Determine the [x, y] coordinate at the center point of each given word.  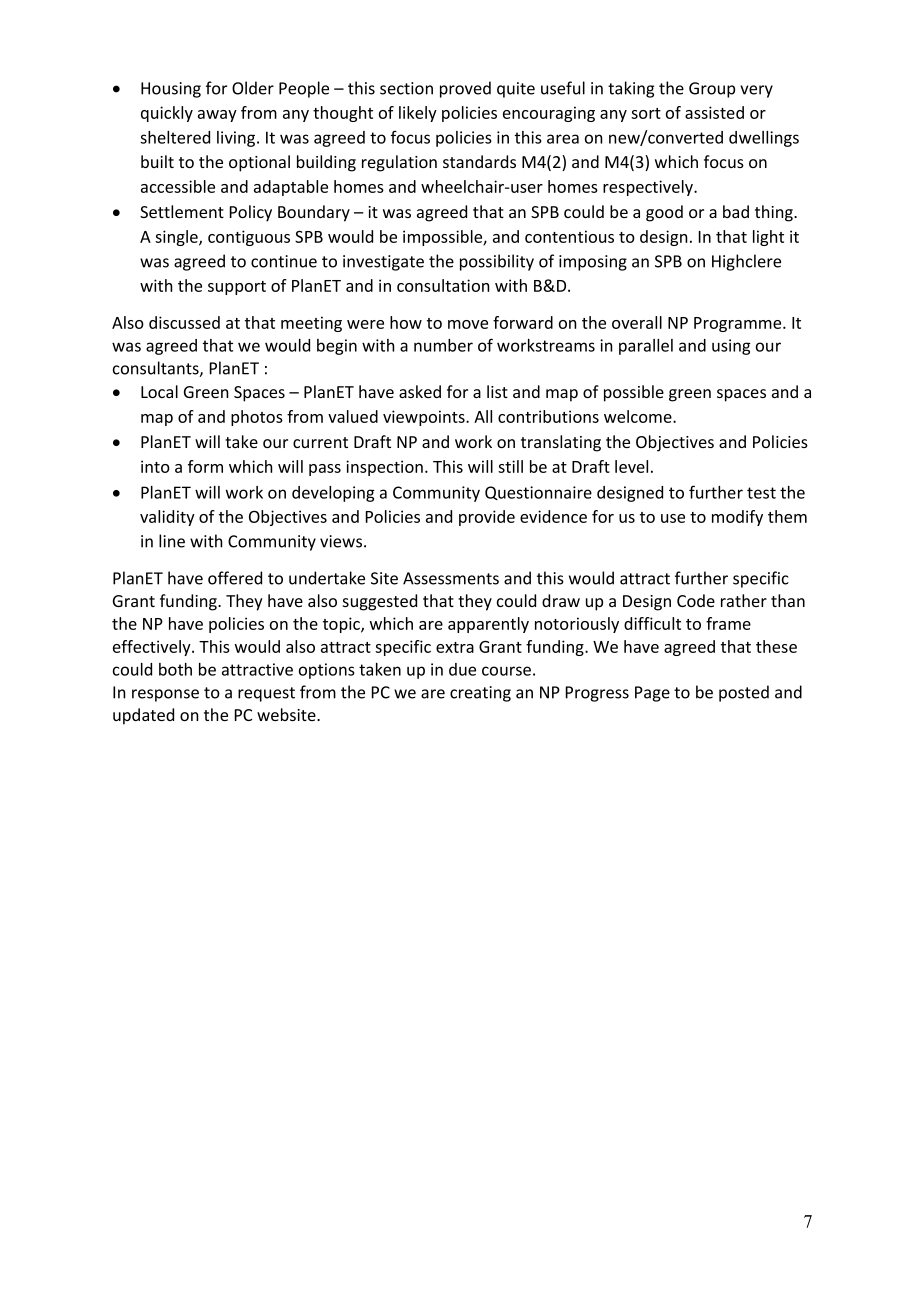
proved [465, 89]
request [266, 694]
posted [744, 693]
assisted [714, 112]
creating [480, 694]
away [217, 116]
